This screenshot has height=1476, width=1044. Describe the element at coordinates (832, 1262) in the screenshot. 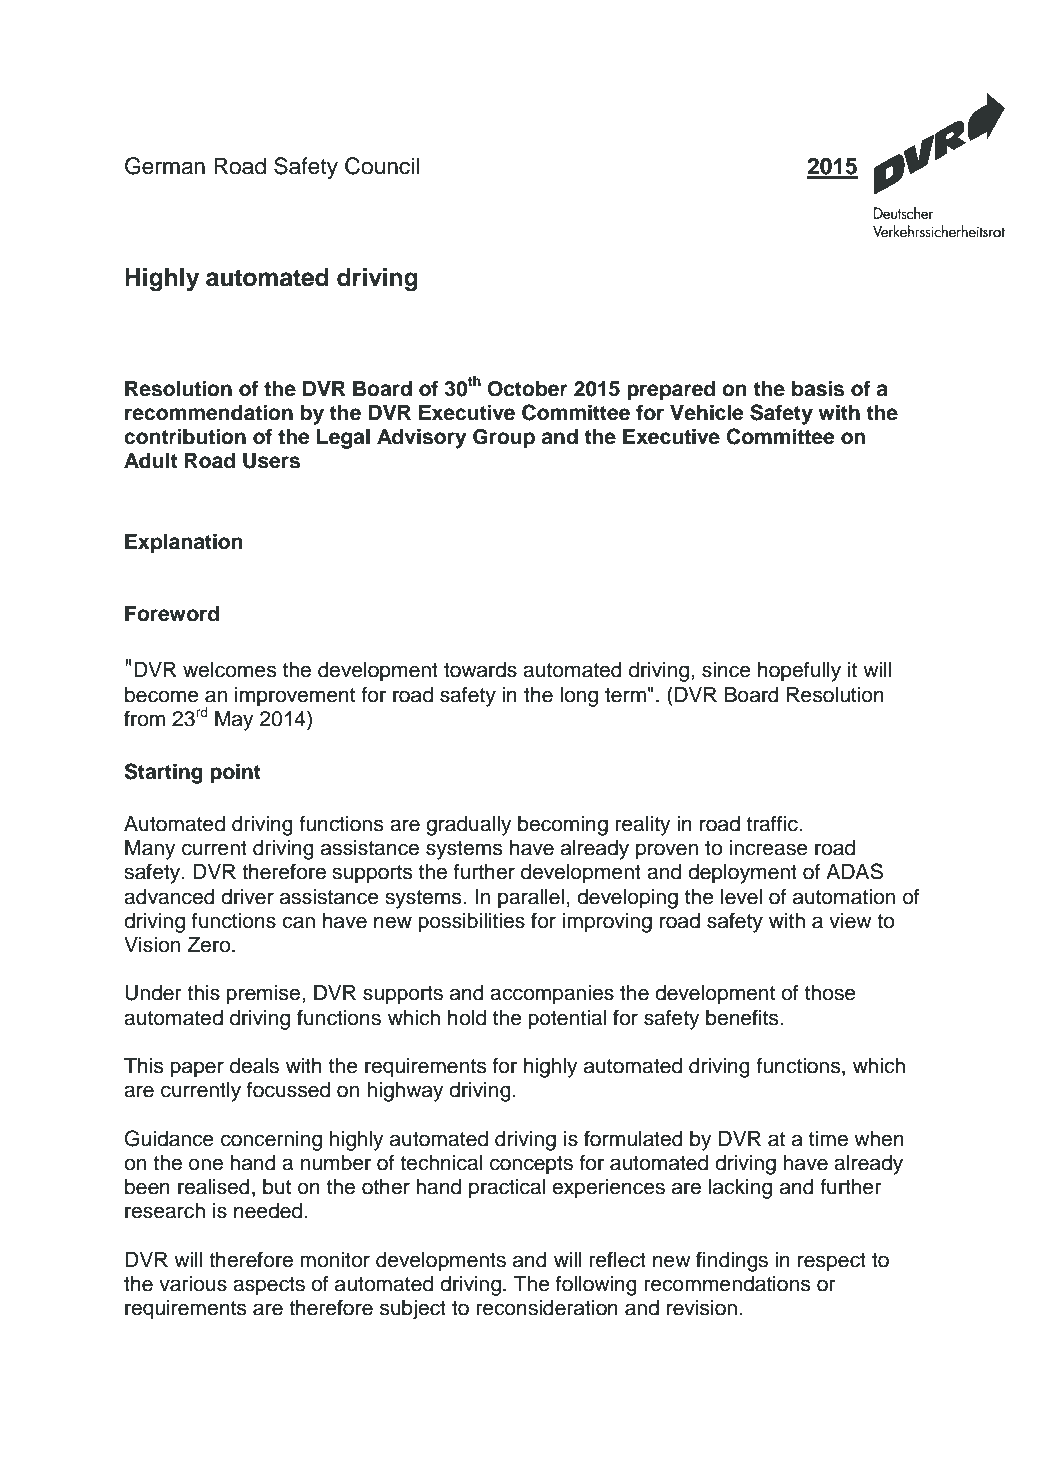

I see `respect` at that location.
